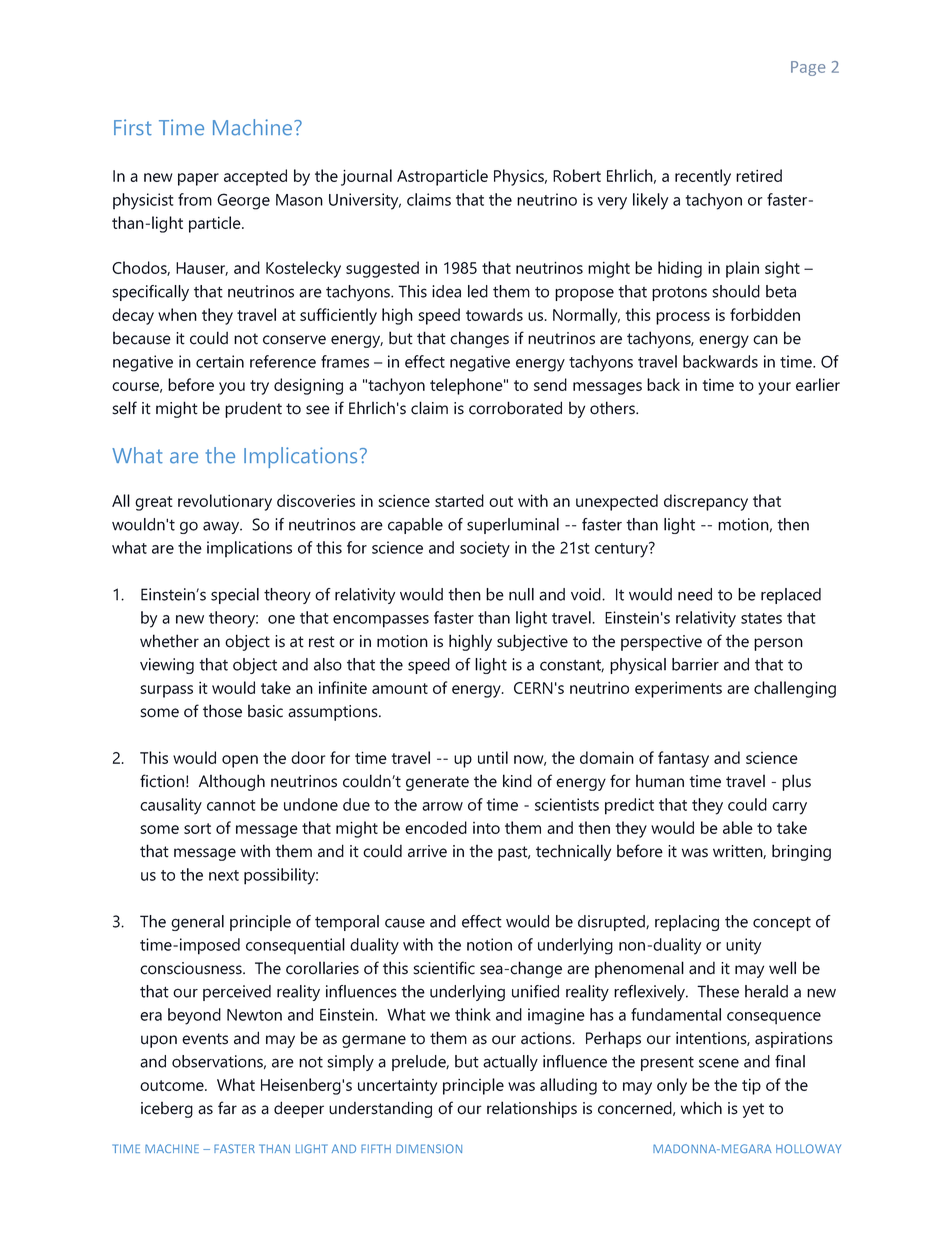  What do you see at coordinates (253, 409) in the document?
I see `prudent` at bounding box center [253, 409].
